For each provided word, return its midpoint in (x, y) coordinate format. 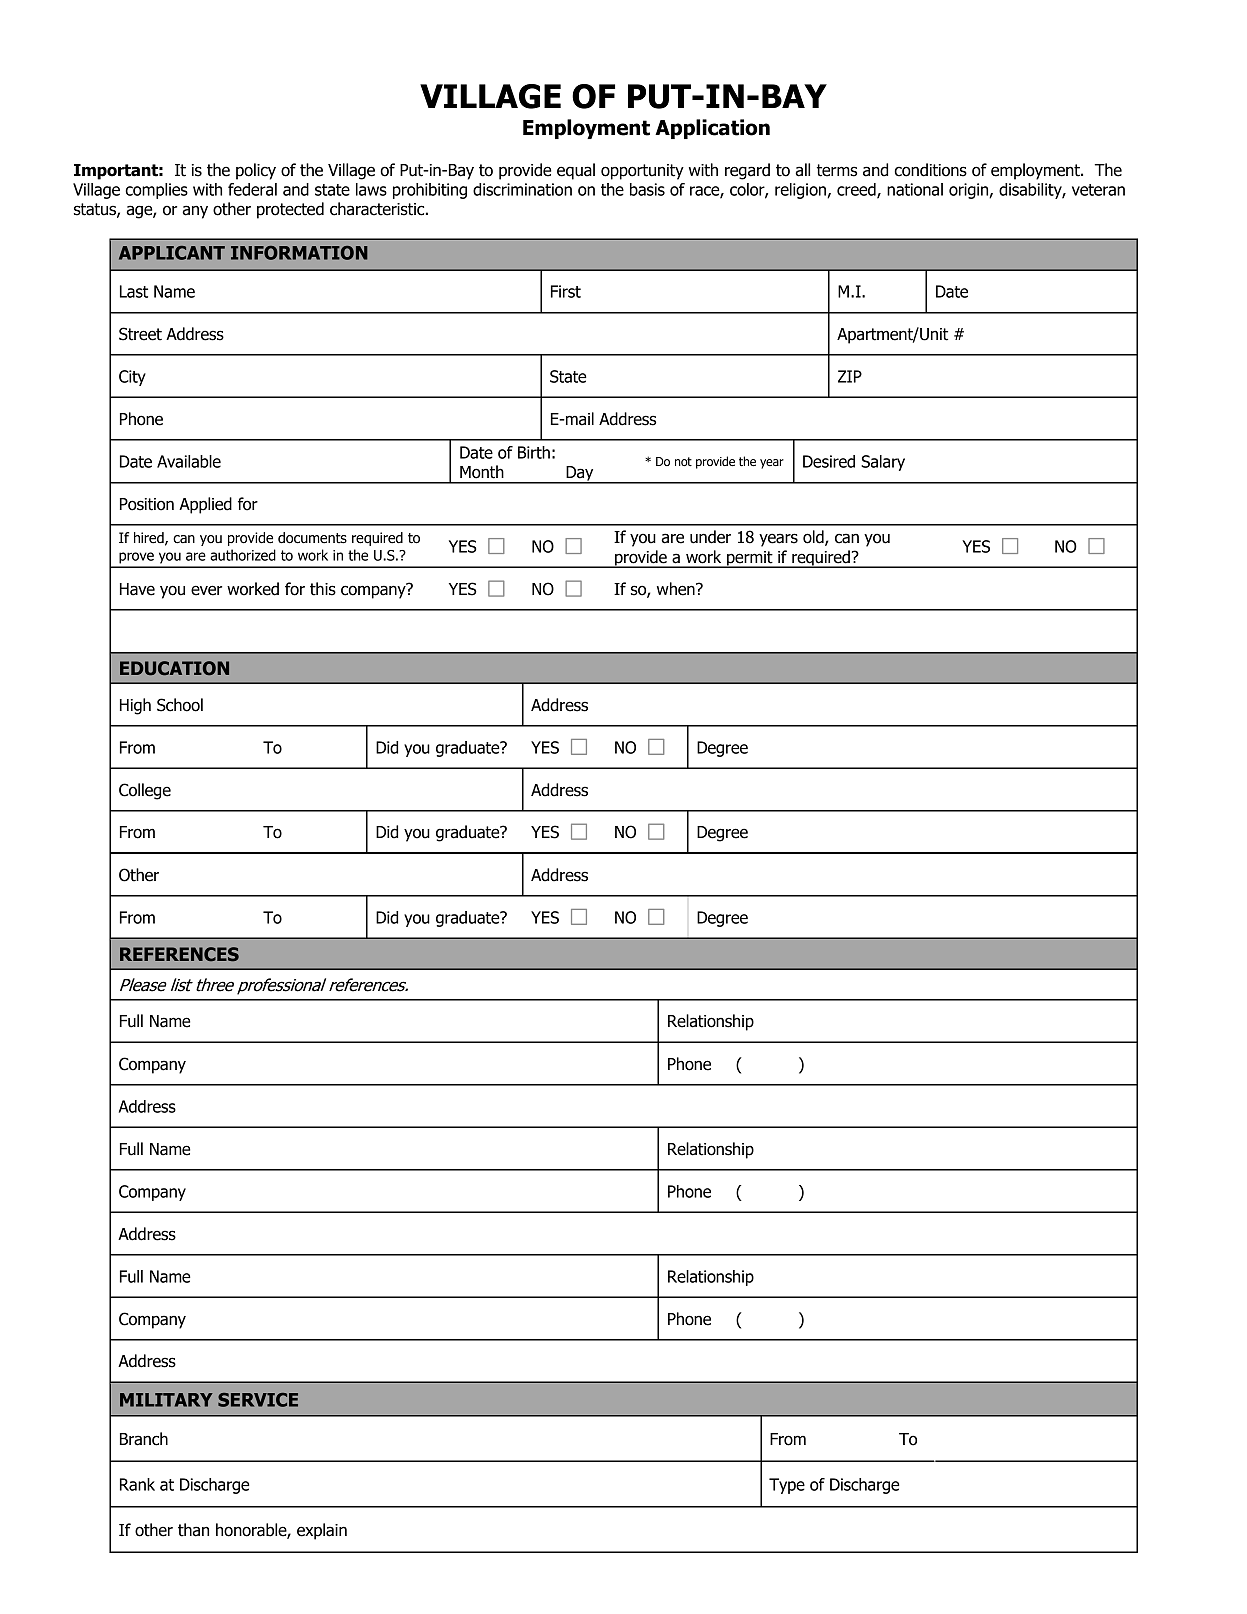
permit (750, 559)
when (677, 589)
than (193, 1530)
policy (256, 171)
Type (787, 1486)
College (145, 791)
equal (576, 171)
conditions (930, 170)
